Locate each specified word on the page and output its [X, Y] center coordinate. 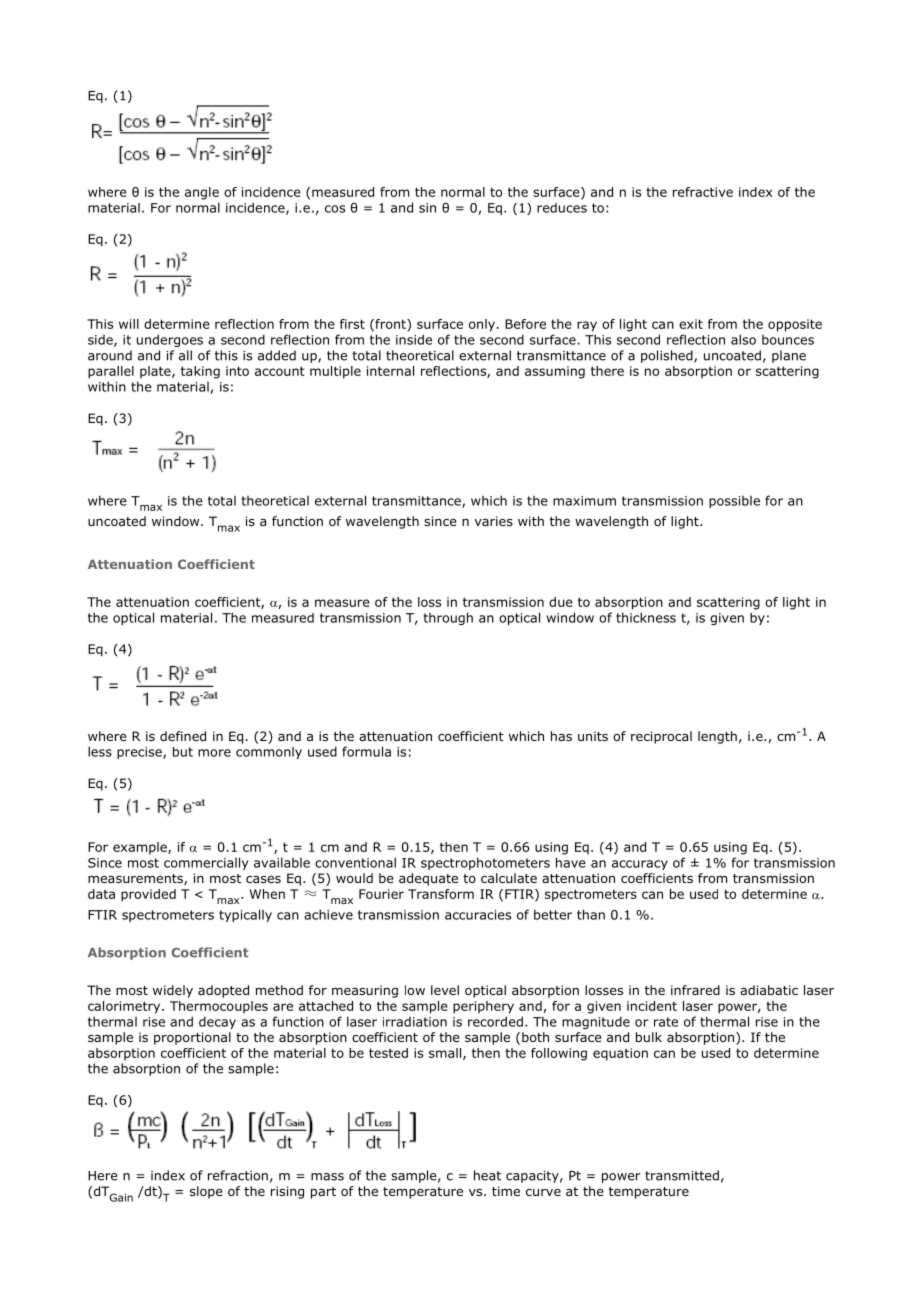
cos [335, 209]
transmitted [682, 1175]
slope [206, 1192]
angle [202, 193]
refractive [703, 192]
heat [487, 1175]
